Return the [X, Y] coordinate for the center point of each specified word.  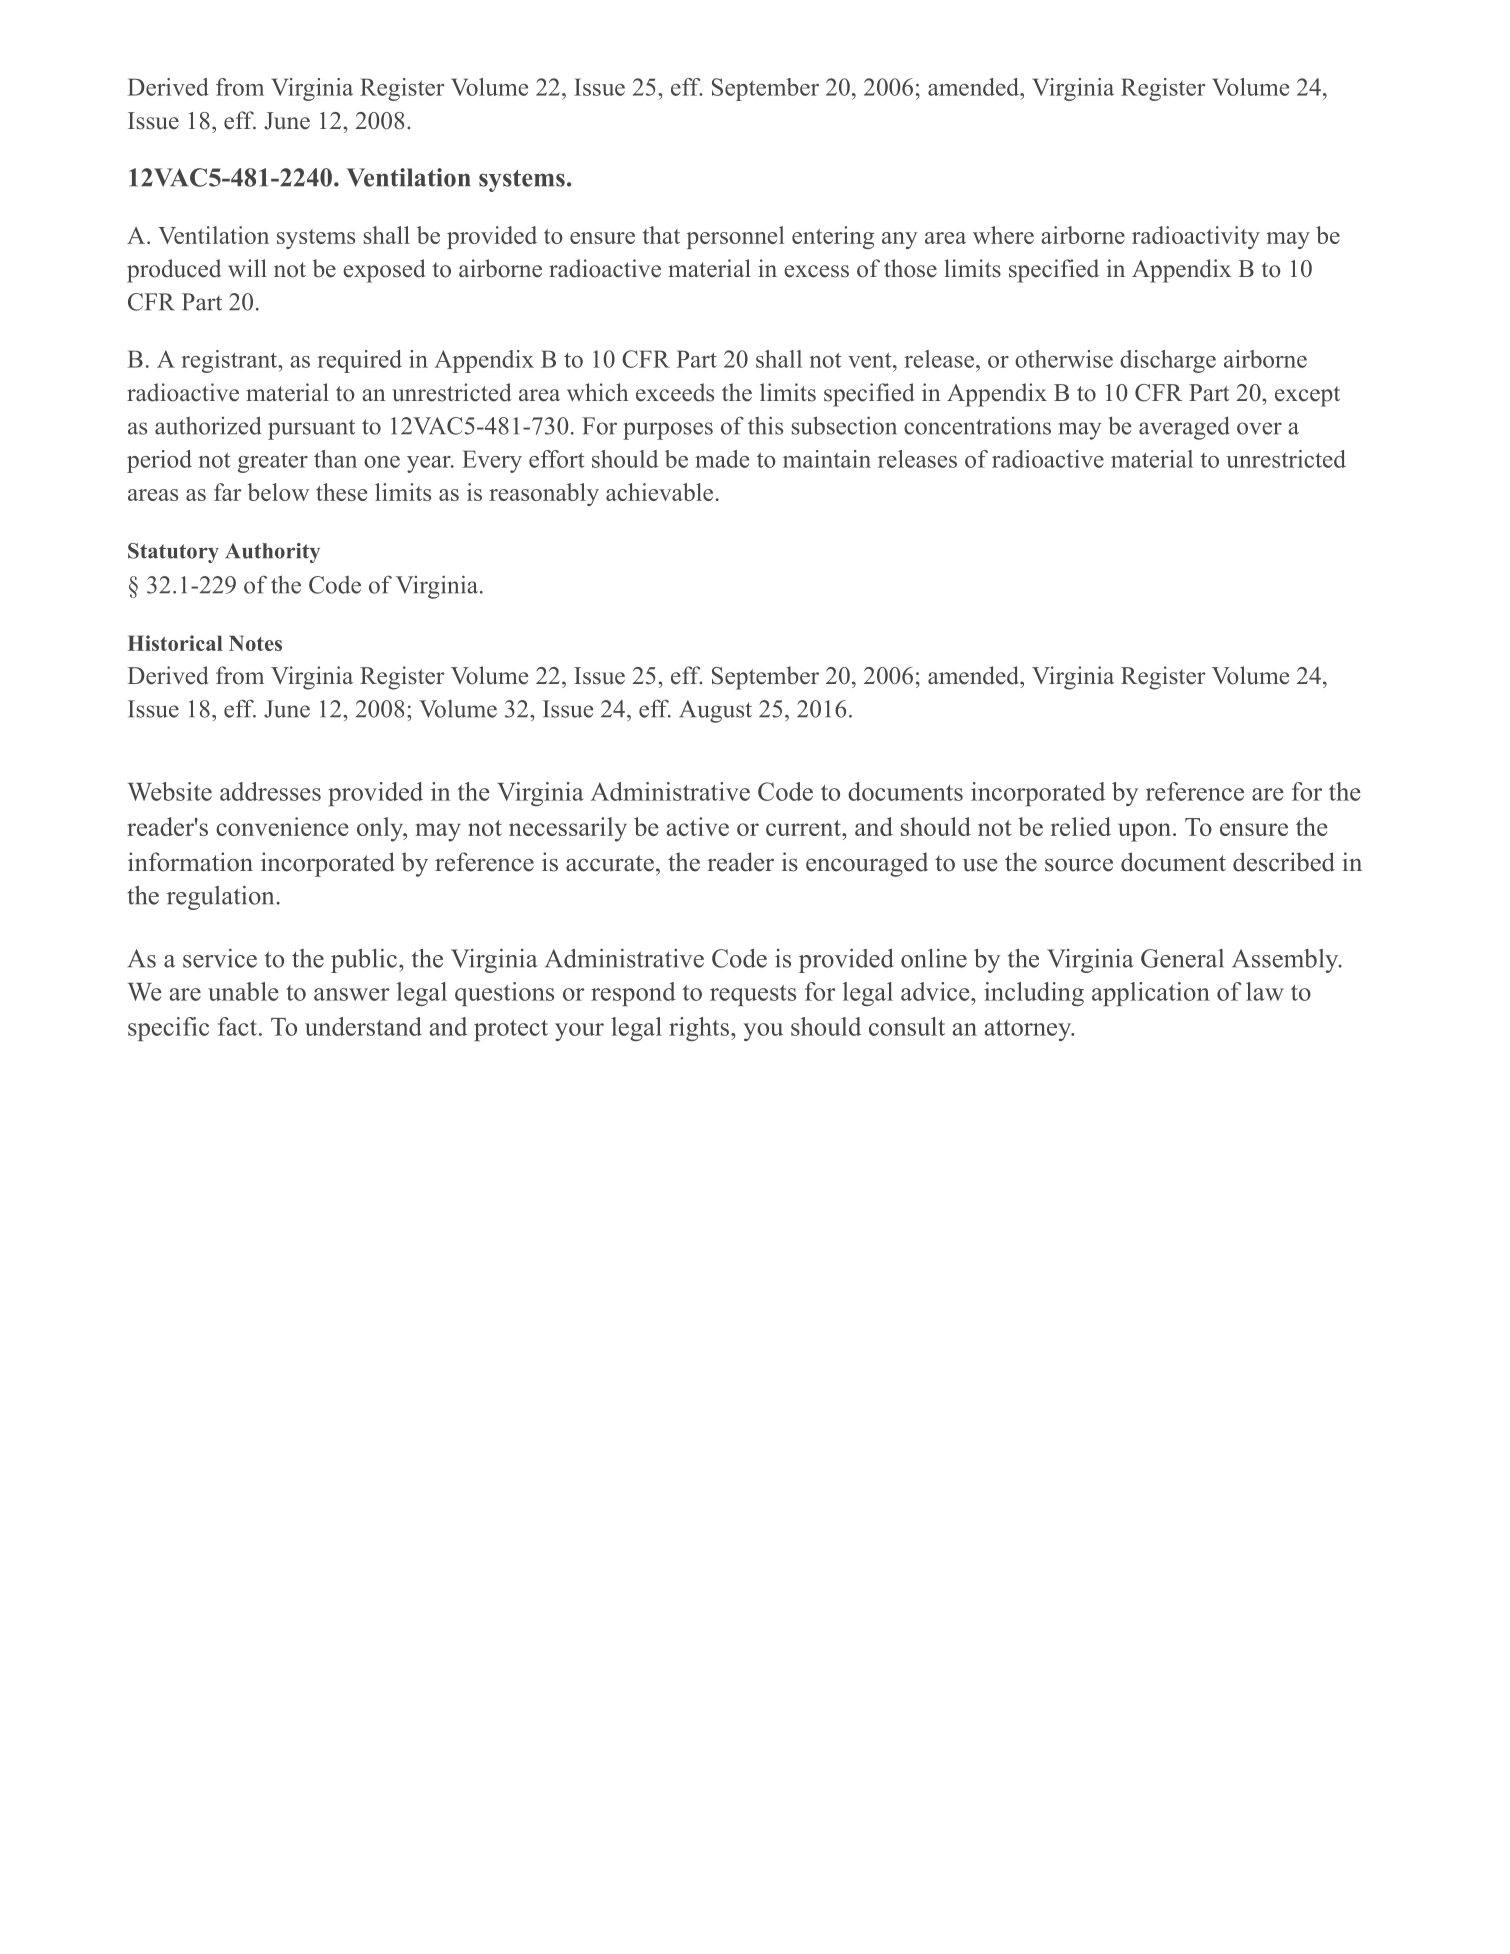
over [1259, 428]
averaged [1184, 428]
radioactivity [1196, 237]
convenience [282, 826]
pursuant [311, 429]
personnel [735, 237]
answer [351, 994]
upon [1146, 832]
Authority [272, 553]
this [765, 425]
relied [1081, 826]
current [804, 828]
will [247, 268]
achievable [659, 492]
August [715, 711]
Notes [255, 643]
